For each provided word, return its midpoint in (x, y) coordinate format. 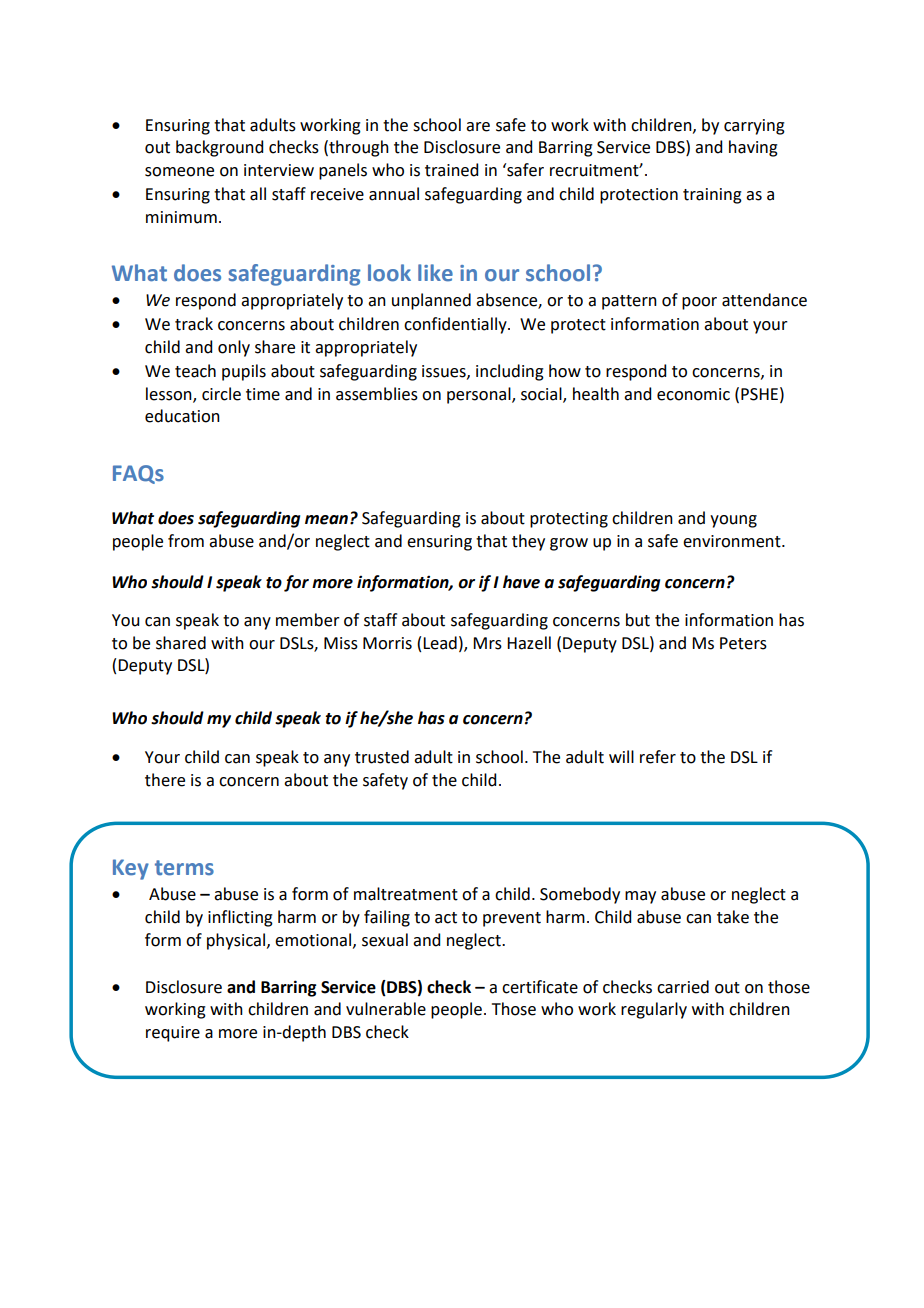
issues (445, 372)
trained (451, 170)
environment (733, 541)
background (219, 148)
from (186, 541)
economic (693, 394)
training (712, 196)
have (521, 582)
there (165, 780)
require (173, 1034)
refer (658, 757)
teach (195, 371)
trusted (382, 757)
